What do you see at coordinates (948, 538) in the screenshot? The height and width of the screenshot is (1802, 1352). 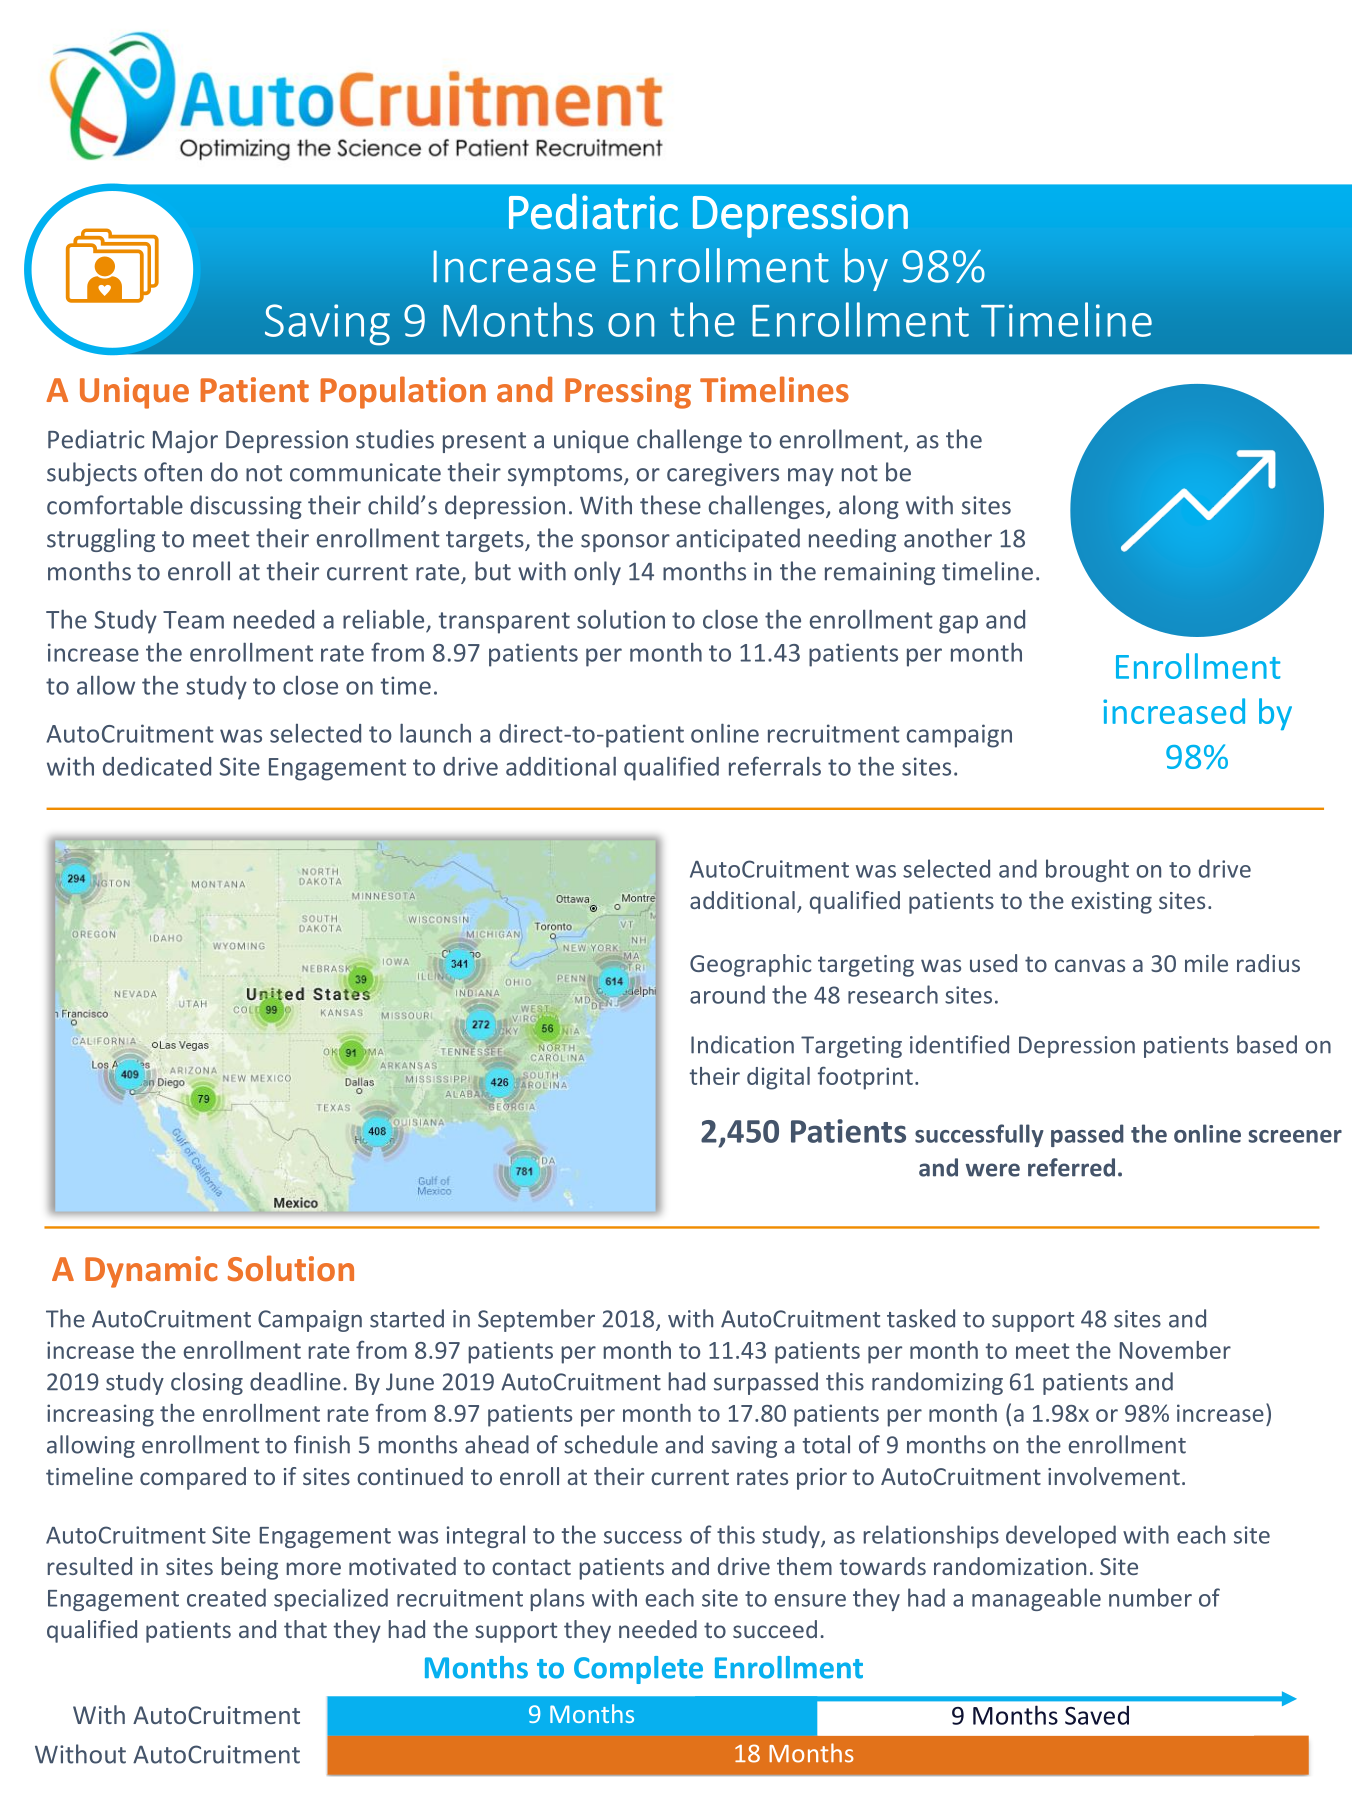 I see `another` at bounding box center [948, 538].
